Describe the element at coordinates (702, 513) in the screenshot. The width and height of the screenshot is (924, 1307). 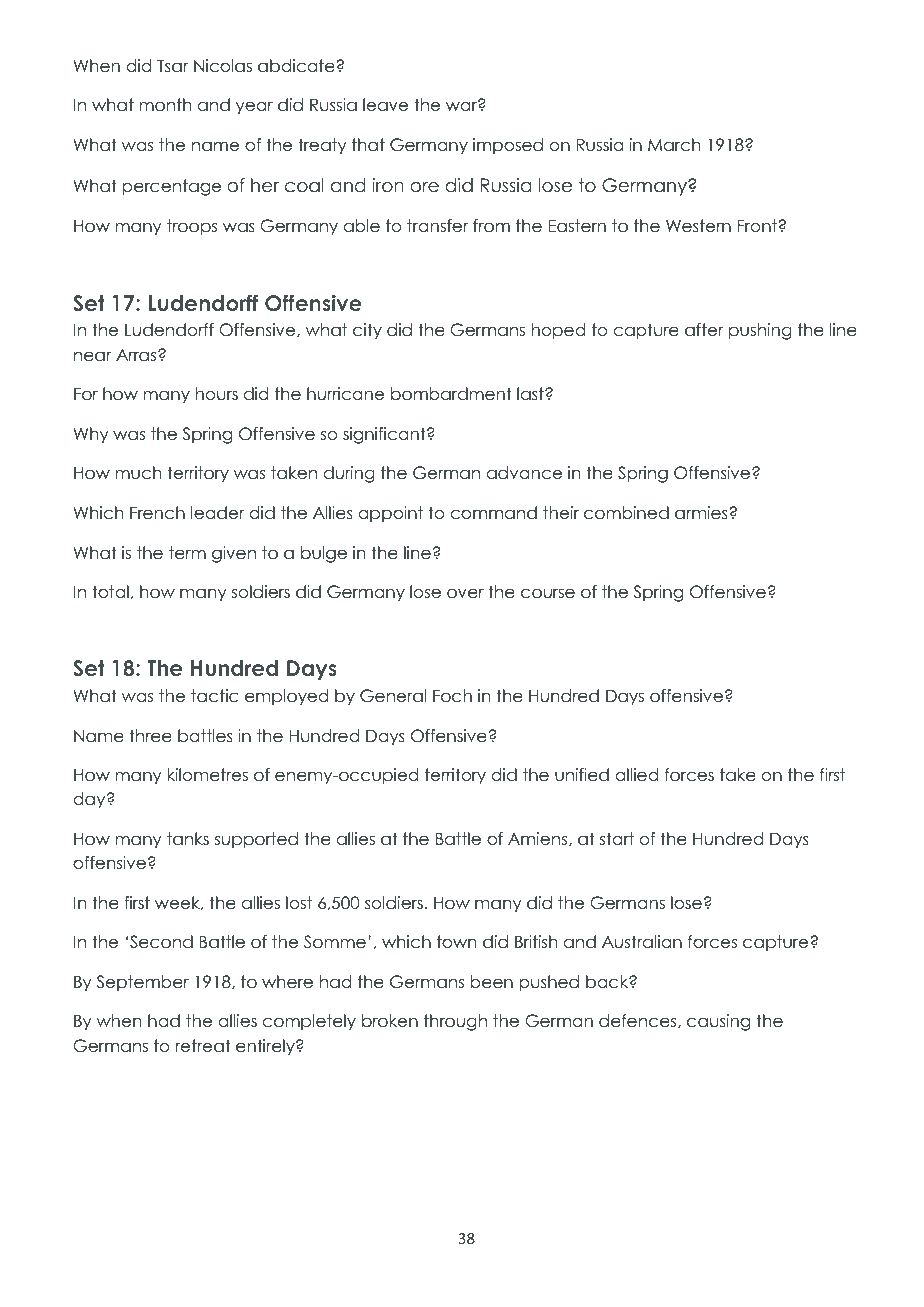
I see `armies` at that location.
